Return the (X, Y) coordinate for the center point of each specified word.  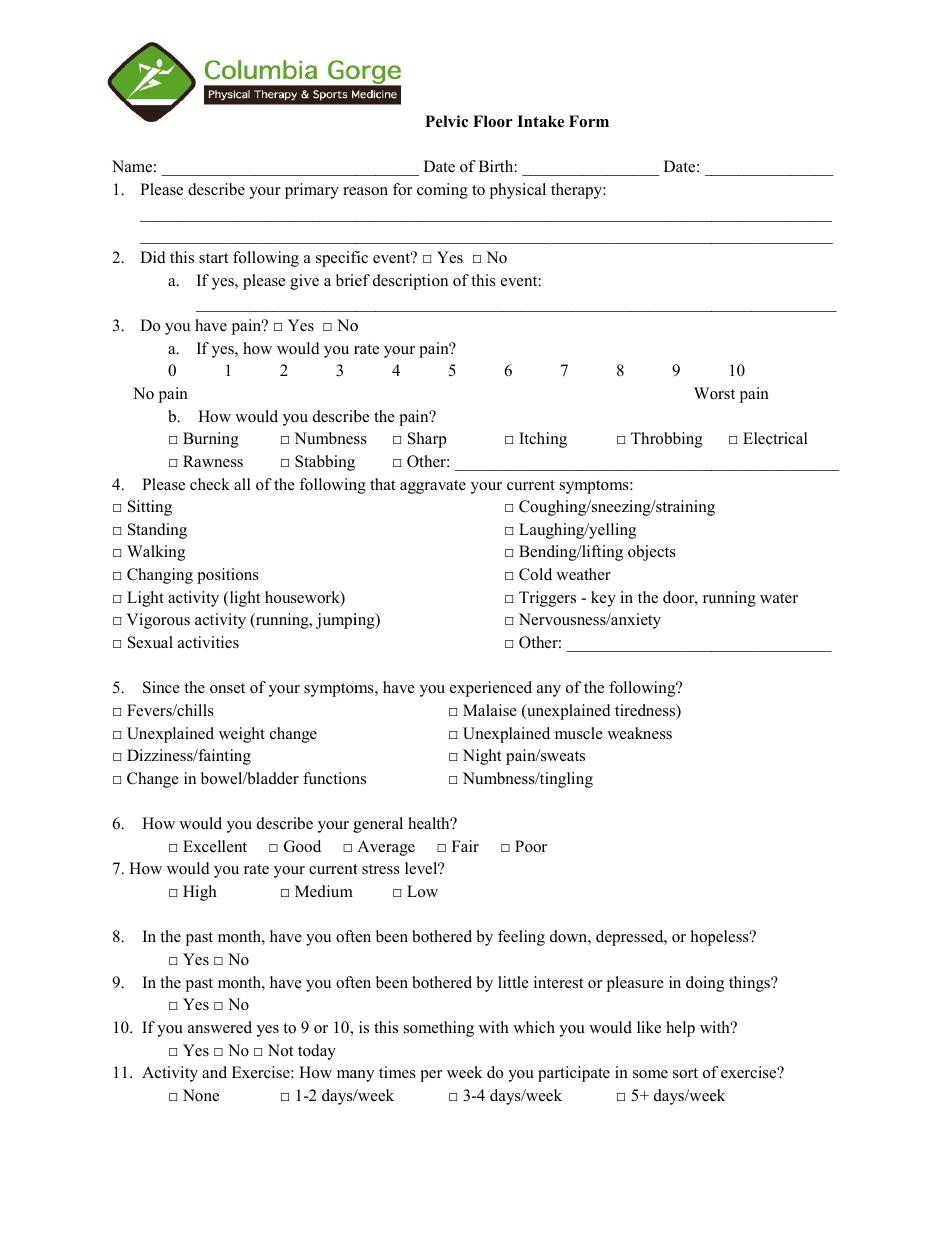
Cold (535, 574)
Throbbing (667, 440)
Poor (531, 846)
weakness (639, 733)
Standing (157, 531)
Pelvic (446, 121)
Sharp (427, 440)
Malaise (490, 710)
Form (589, 121)
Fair (465, 846)
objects (652, 553)
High (200, 893)
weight (242, 735)
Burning (211, 440)
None (201, 1095)
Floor (493, 121)
